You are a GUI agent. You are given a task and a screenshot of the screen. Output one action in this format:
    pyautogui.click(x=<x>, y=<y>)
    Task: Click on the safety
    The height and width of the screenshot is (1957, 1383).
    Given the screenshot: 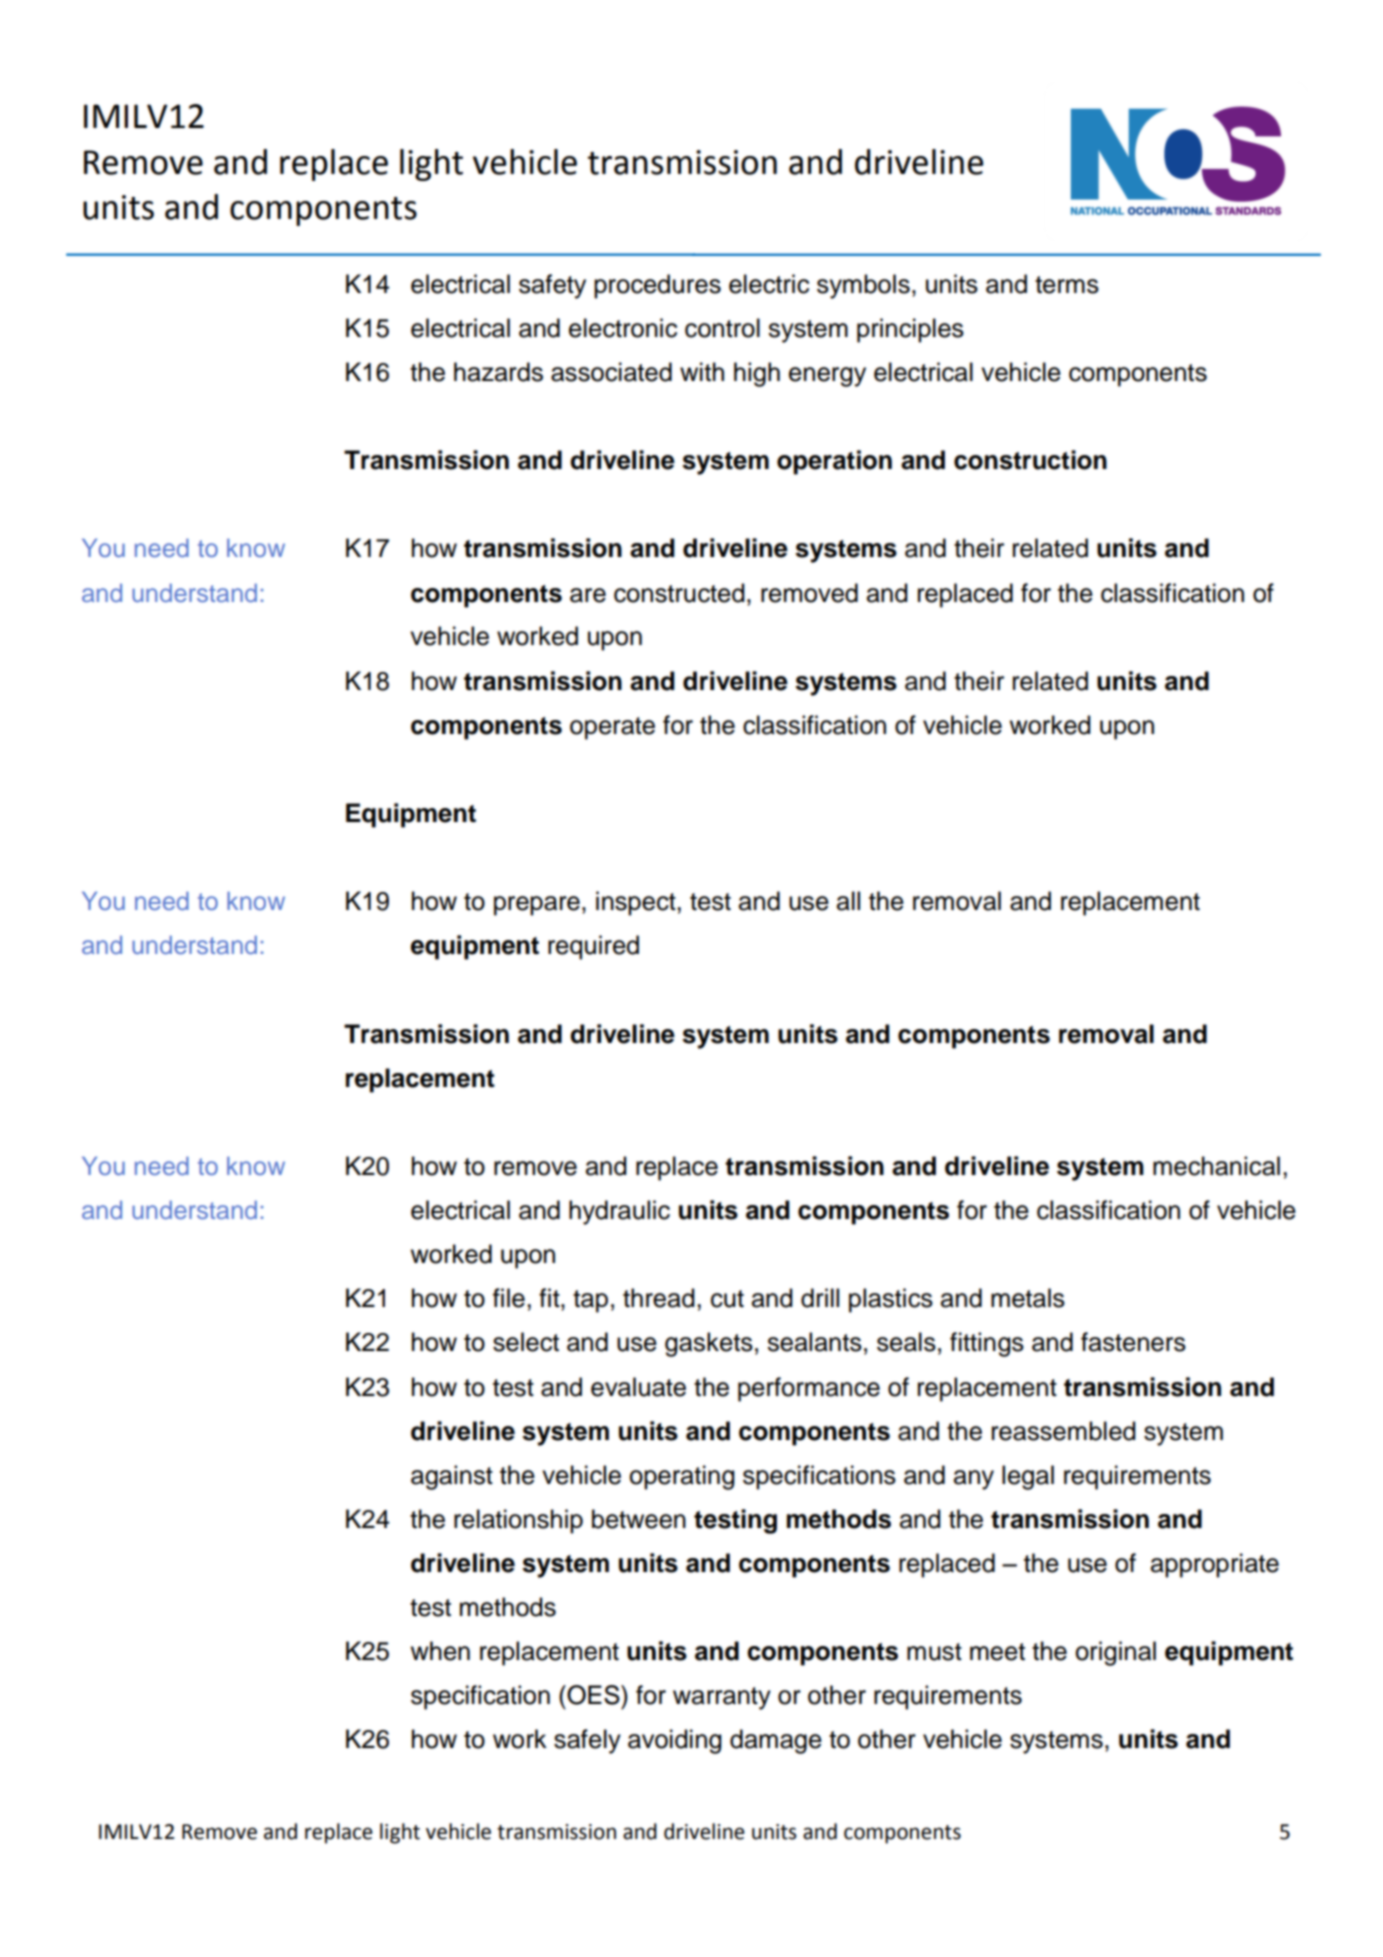 What is the action you would take?
    pyautogui.click(x=552, y=286)
